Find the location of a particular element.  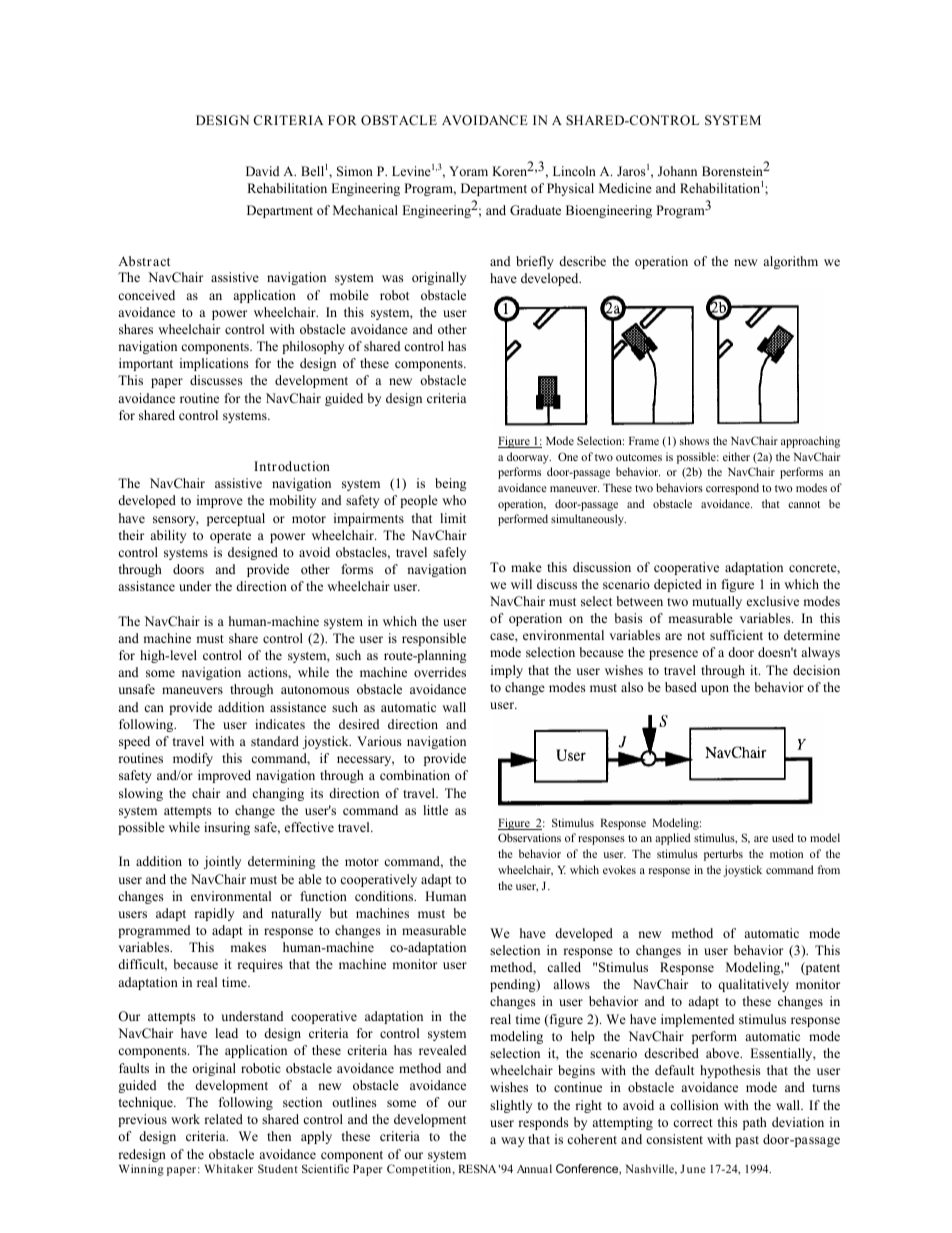

correspond is located at coordinates (732, 489).
